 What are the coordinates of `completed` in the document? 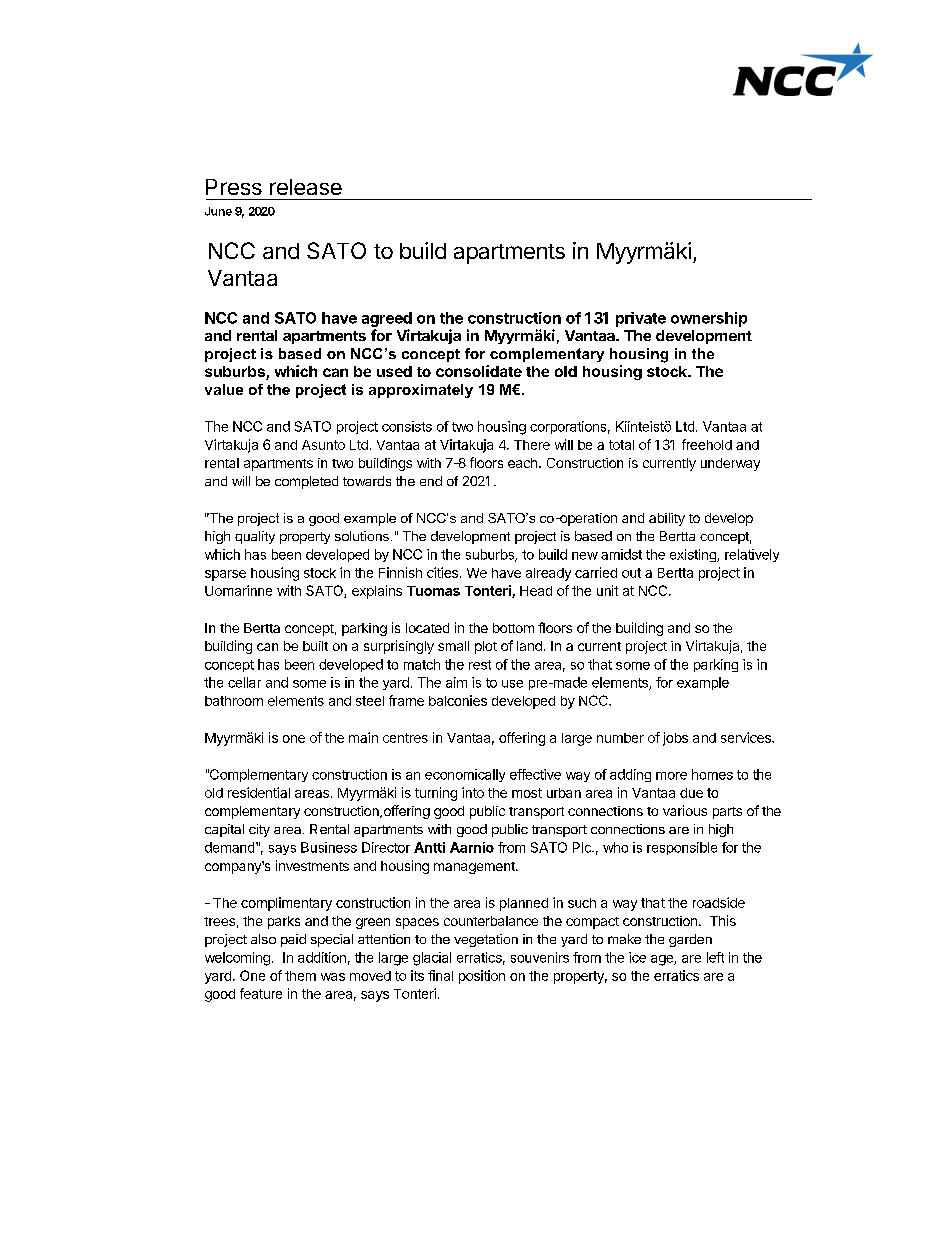 It's located at (306, 482).
